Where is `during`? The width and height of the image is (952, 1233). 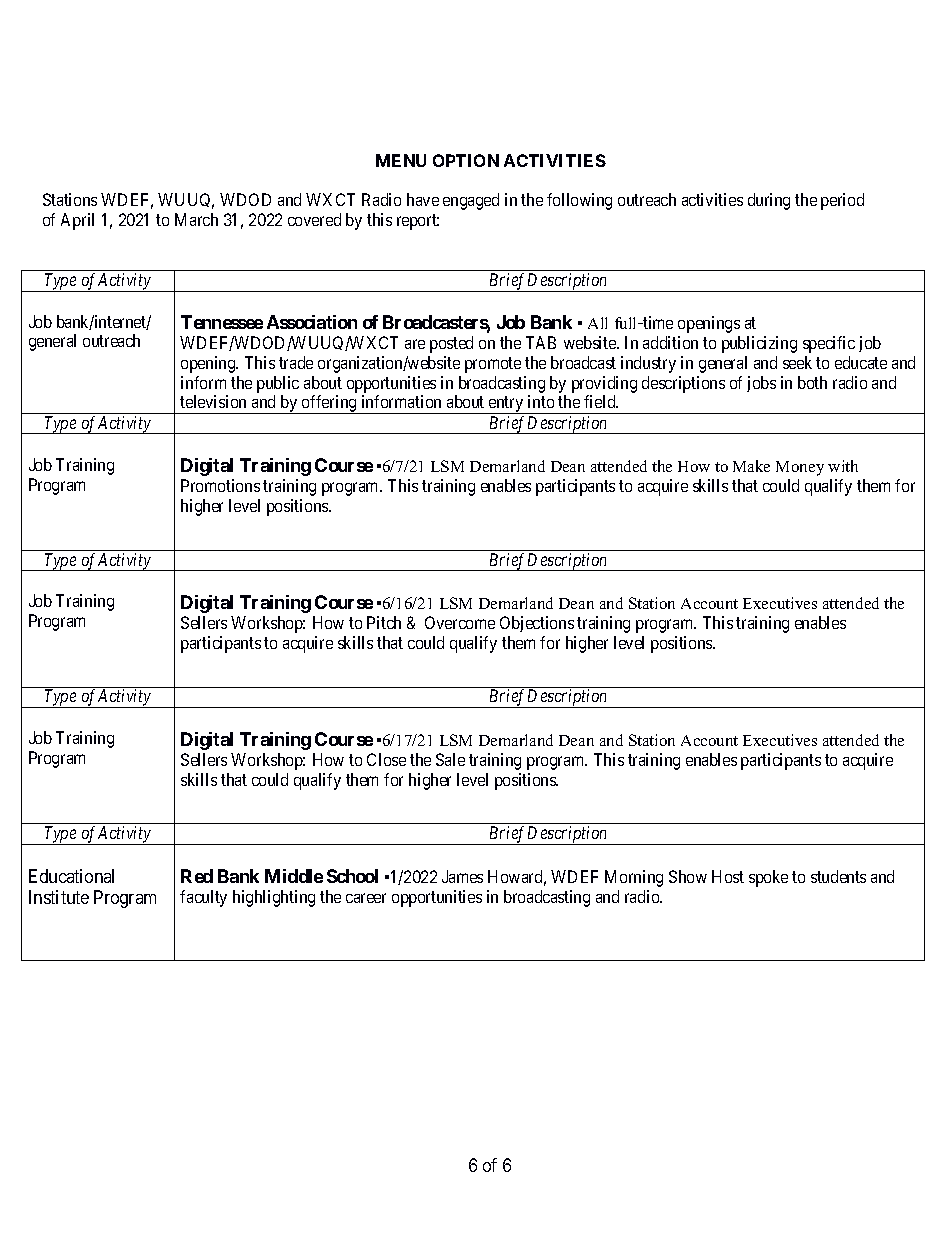 during is located at coordinates (769, 201).
